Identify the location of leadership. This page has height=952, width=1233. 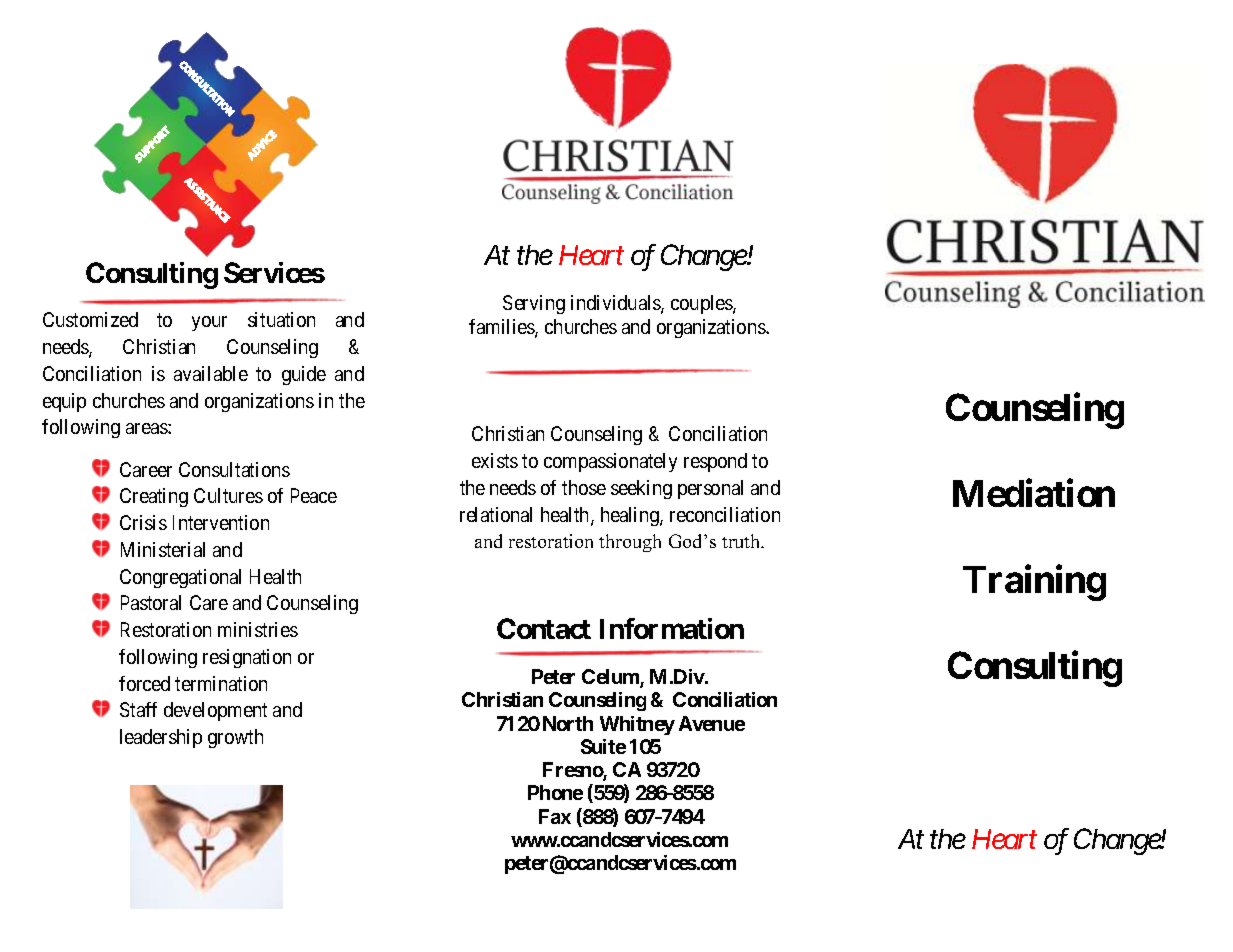
(161, 738).
